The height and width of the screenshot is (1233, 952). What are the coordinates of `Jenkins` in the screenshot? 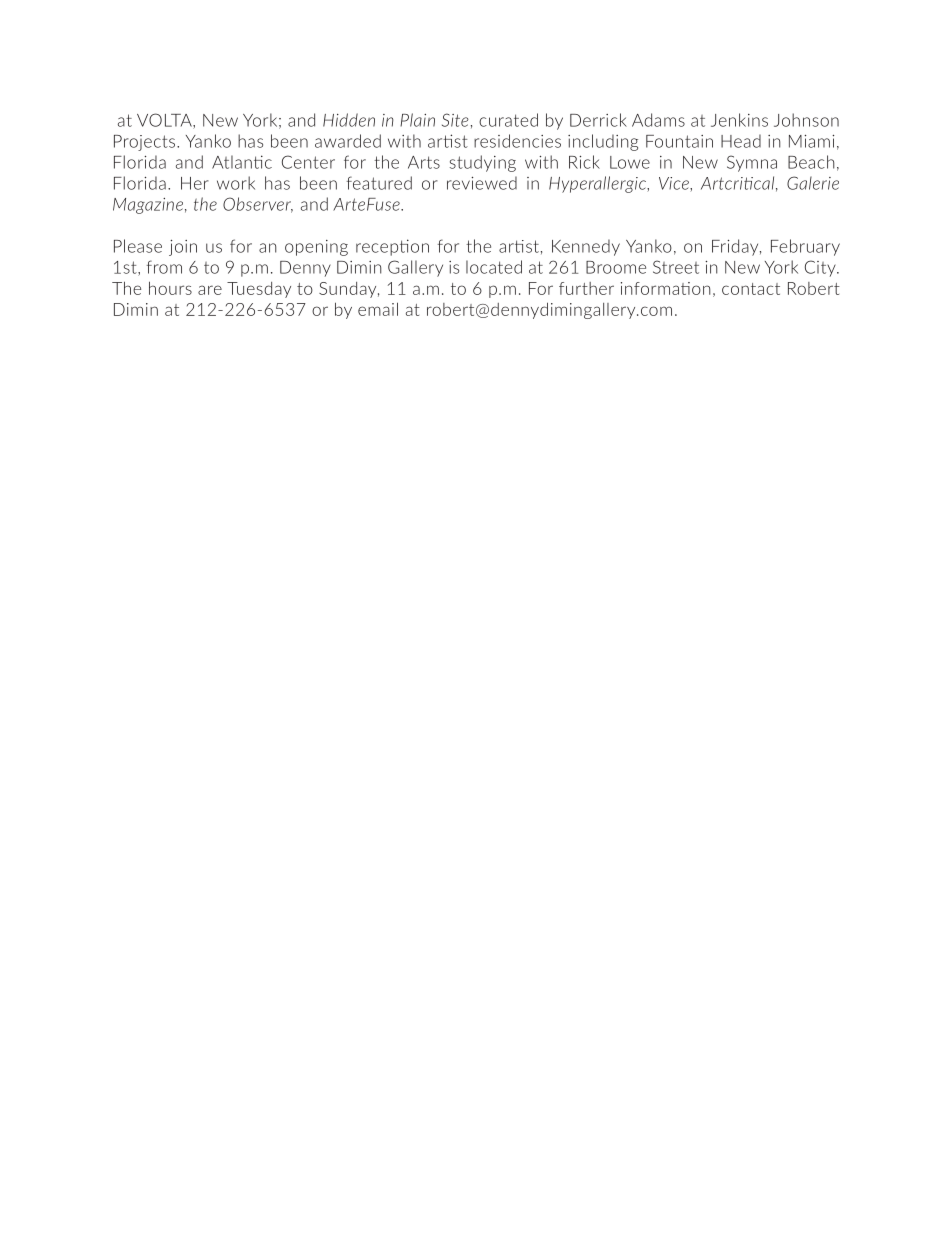 It's located at (739, 120).
